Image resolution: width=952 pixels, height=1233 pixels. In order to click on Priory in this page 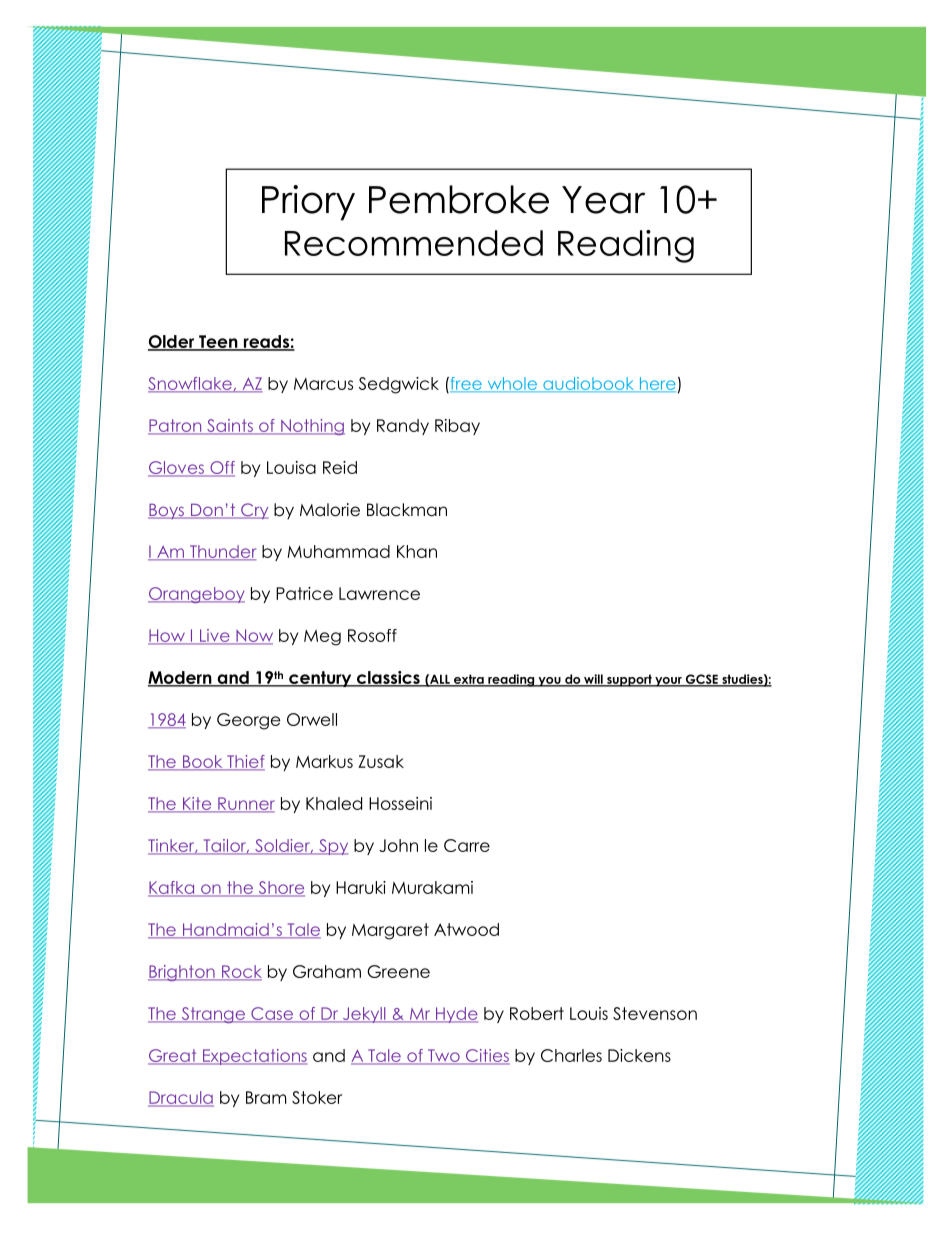, I will do `click(308, 203)`.
